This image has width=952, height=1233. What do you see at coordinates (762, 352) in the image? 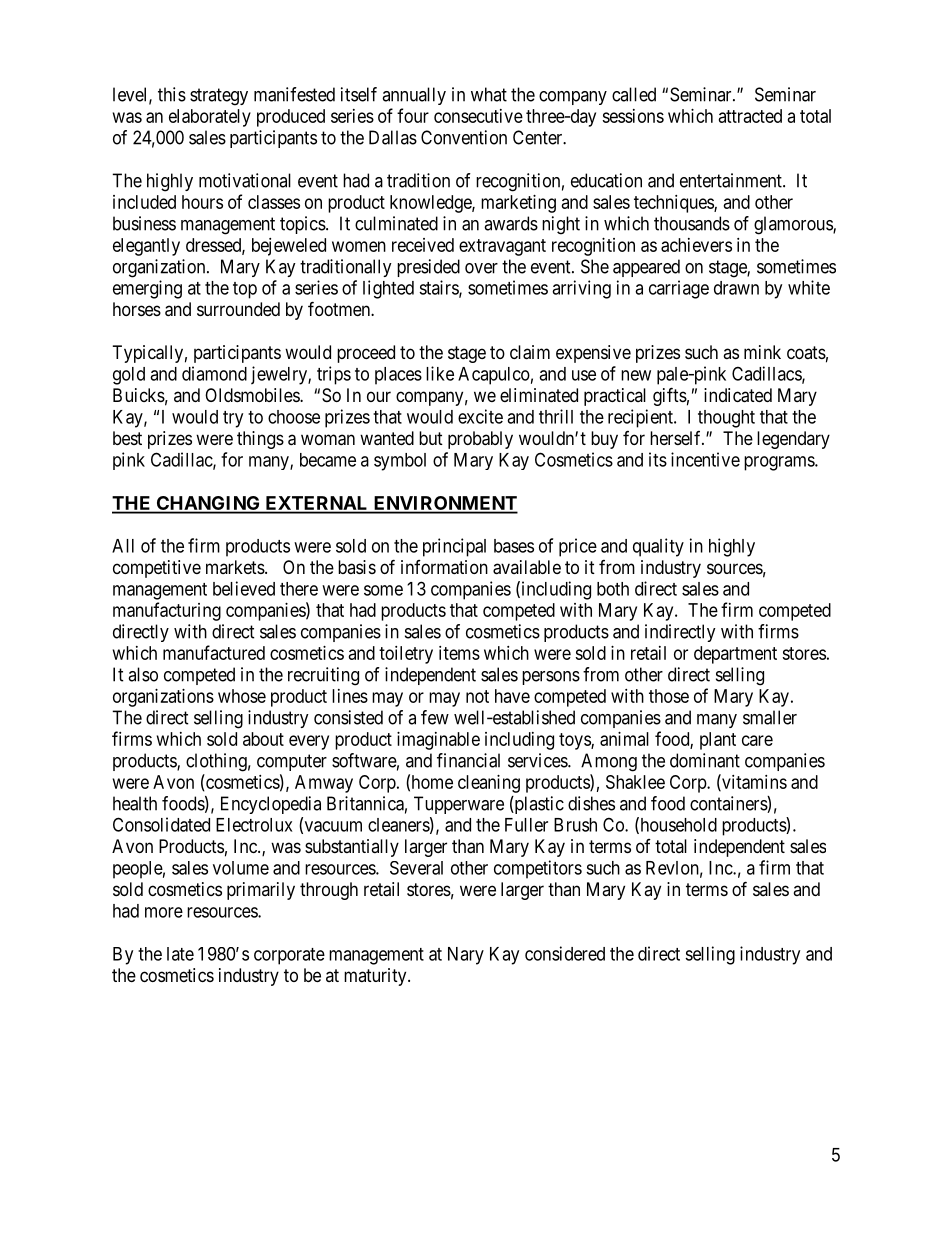
I see `mink` at bounding box center [762, 352].
